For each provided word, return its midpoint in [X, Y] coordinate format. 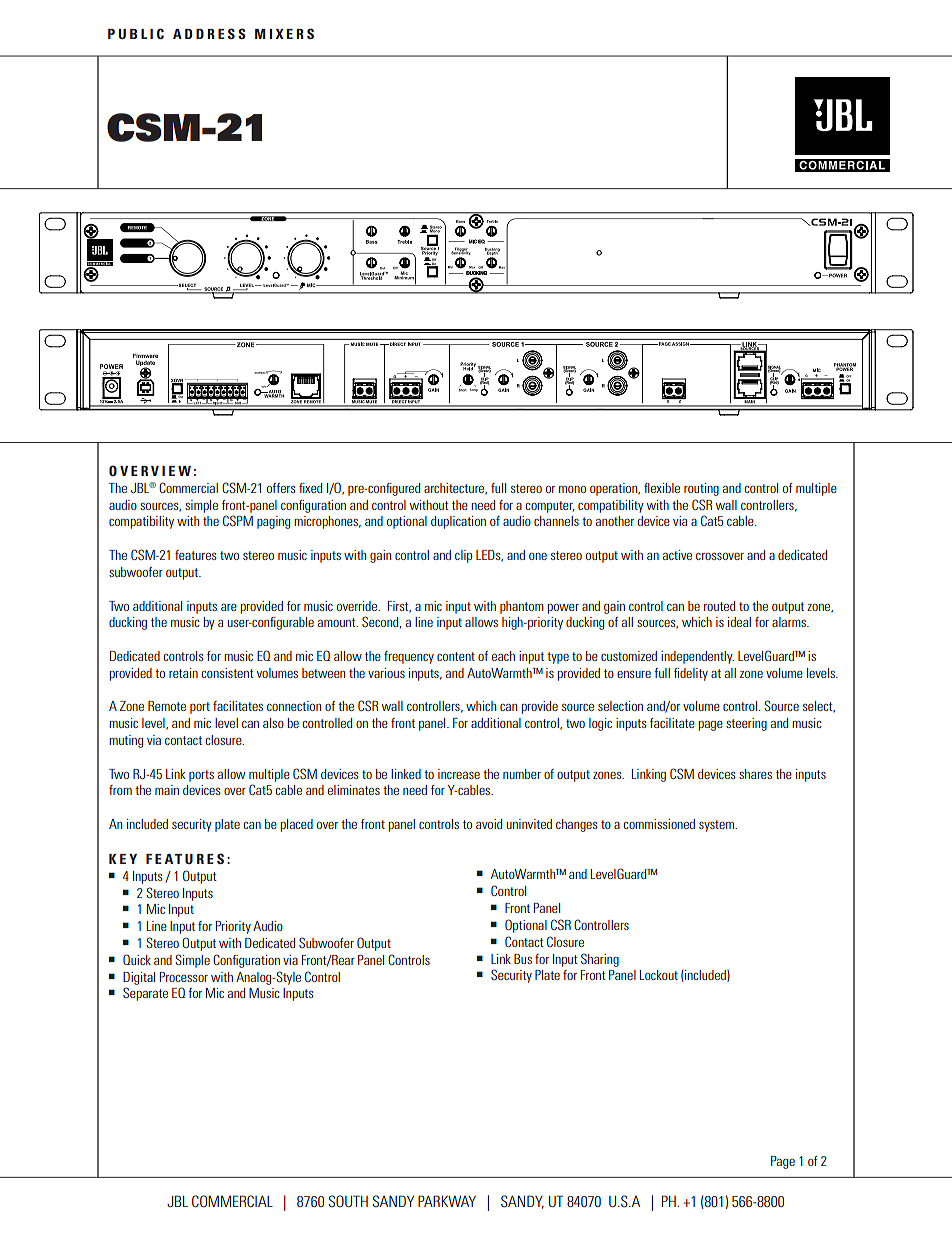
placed [296, 825]
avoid [489, 824]
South [348, 1201]
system [717, 826]
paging [273, 522]
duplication [458, 522]
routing [701, 489]
